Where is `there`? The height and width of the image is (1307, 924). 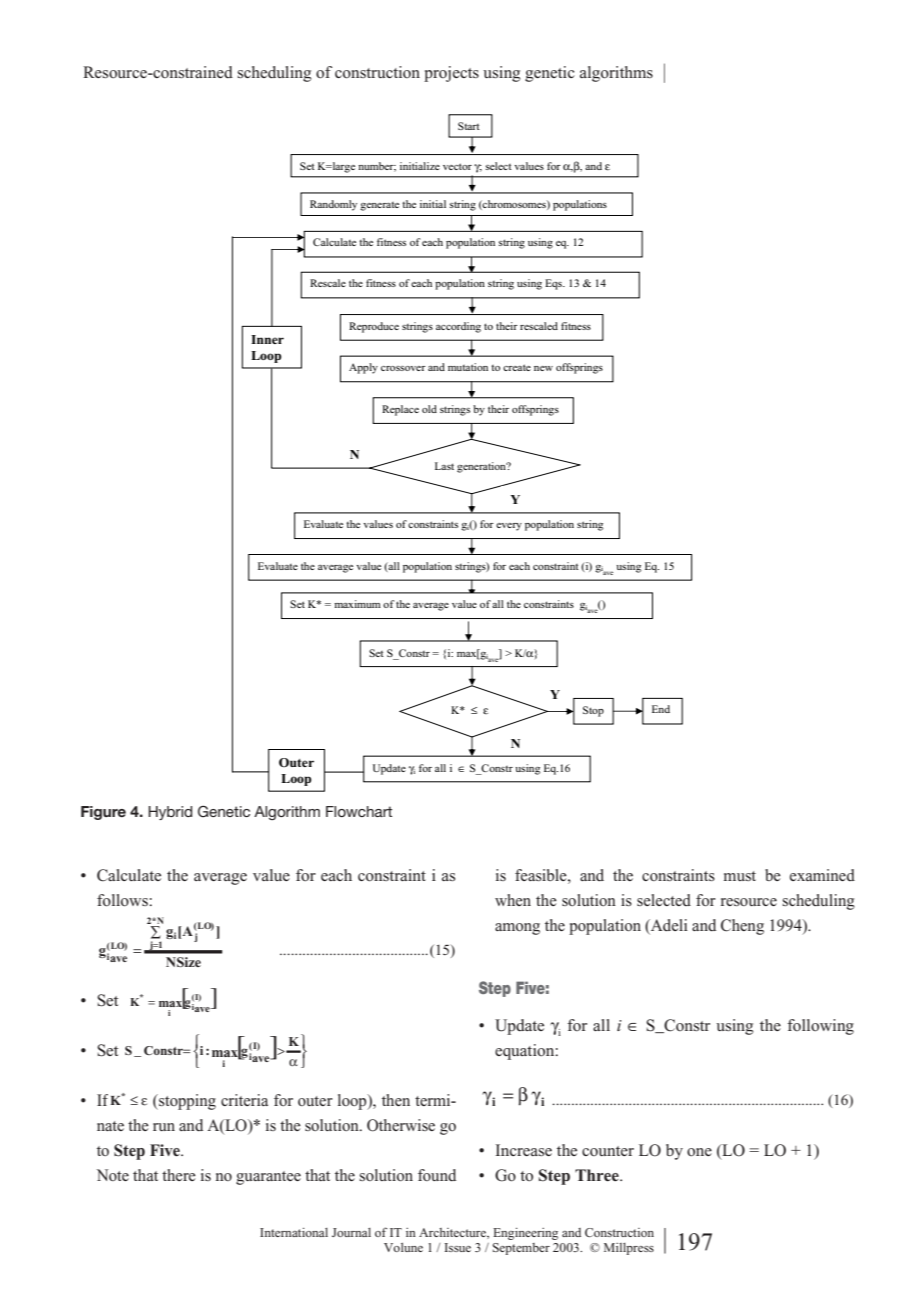
there is located at coordinates (179, 1175).
